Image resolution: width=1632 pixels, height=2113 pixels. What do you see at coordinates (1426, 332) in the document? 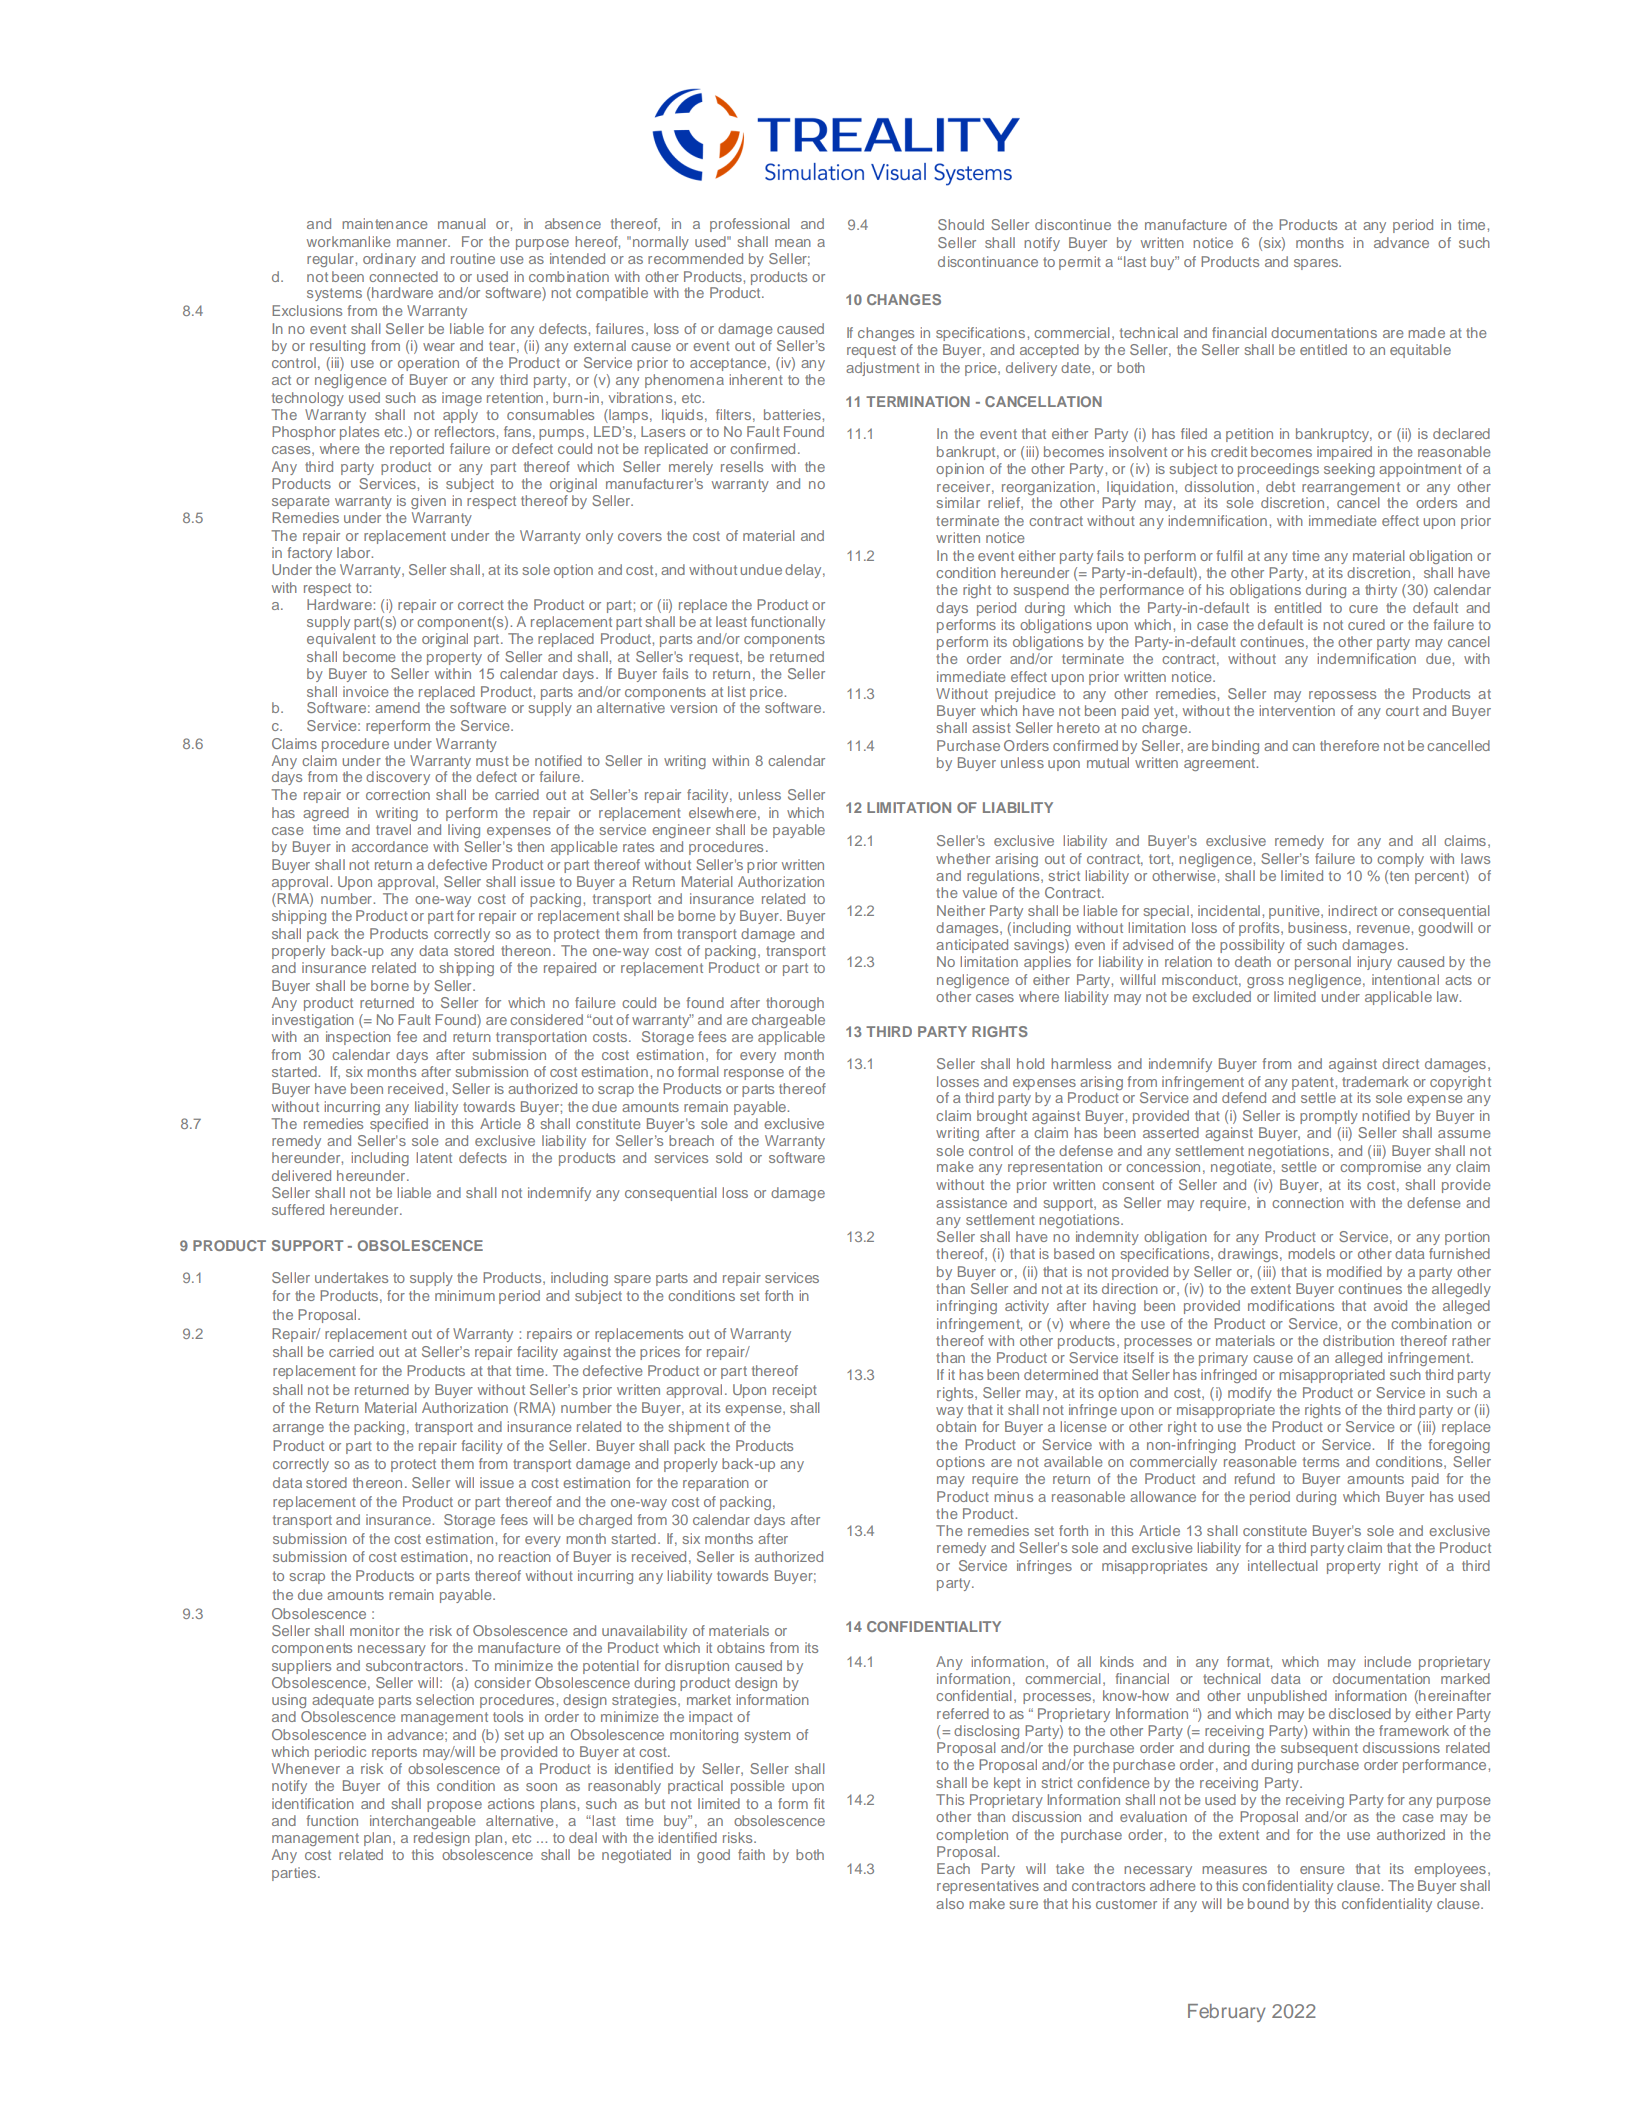
I see `made` at bounding box center [1426, 332].
